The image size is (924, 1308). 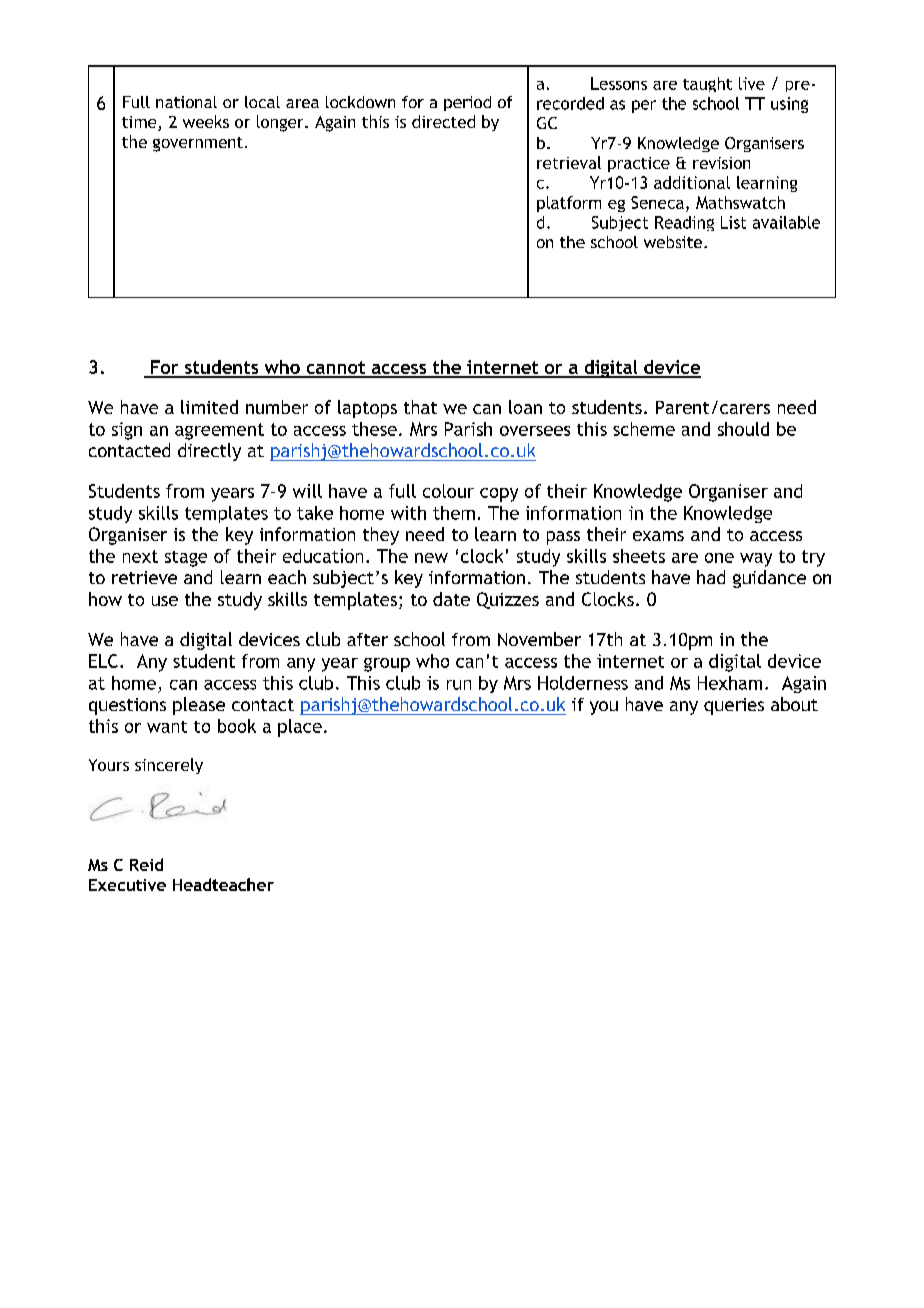 I want to click on Reid, so click(x=146, y=864).
